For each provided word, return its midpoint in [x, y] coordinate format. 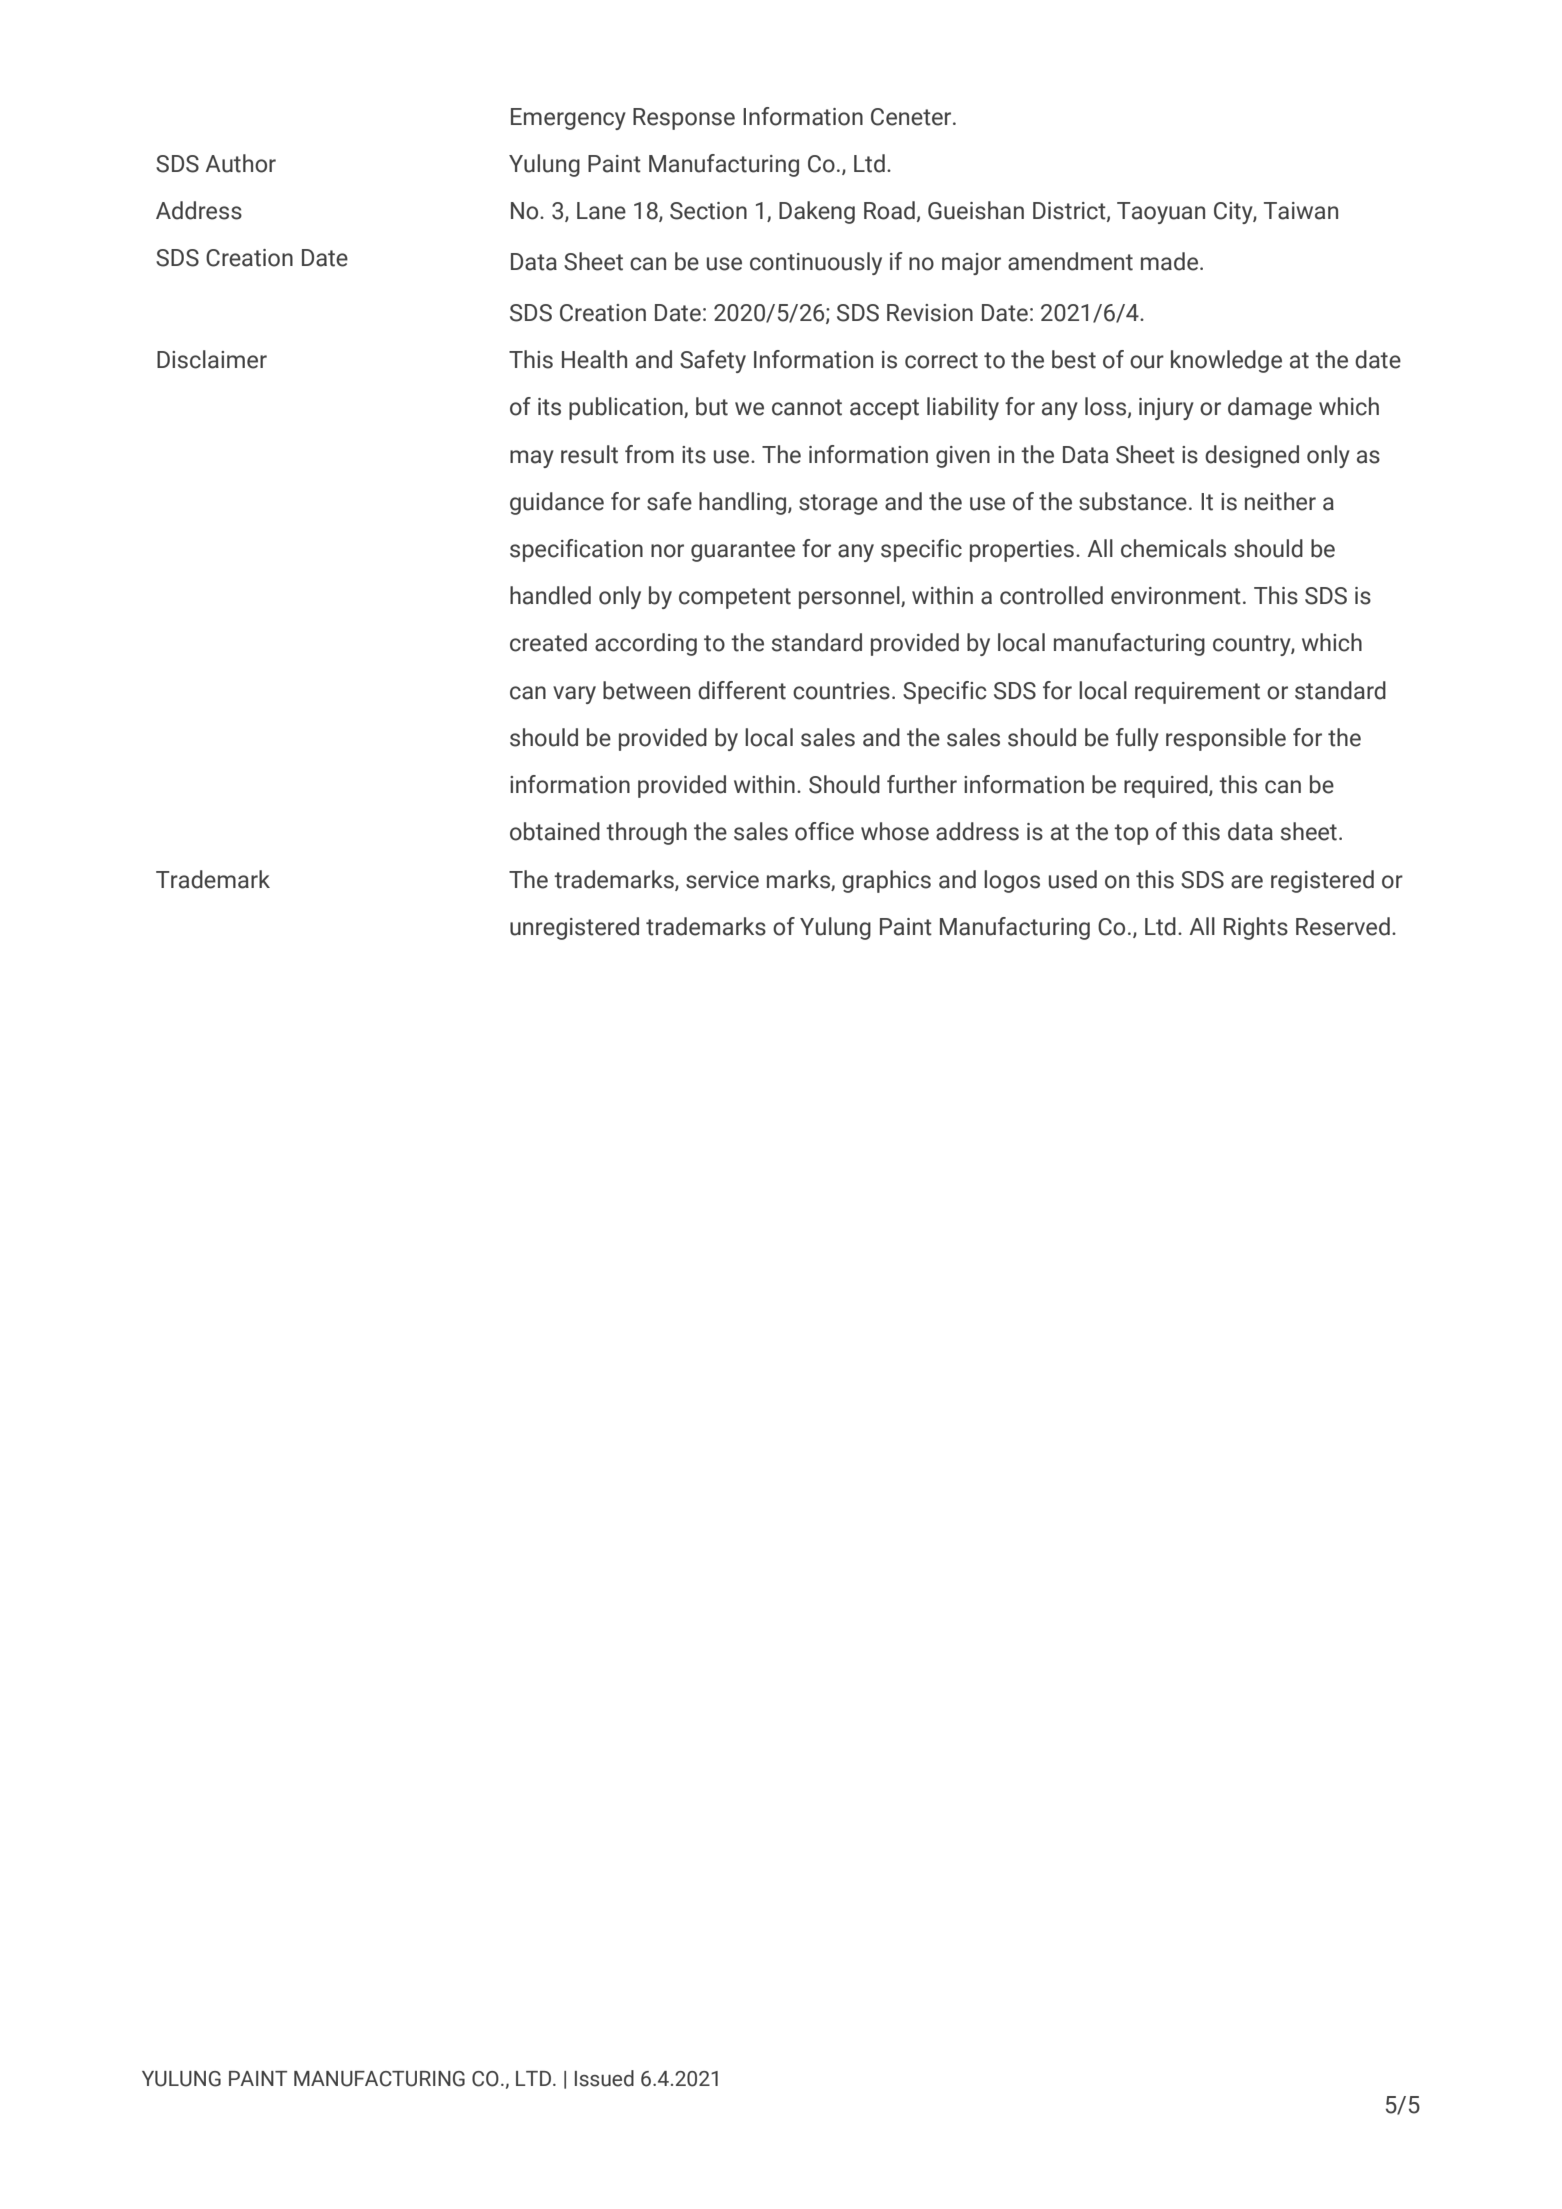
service [722, 880]
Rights [1256, 928]
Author [241, 163]
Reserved [1343, 926]
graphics [886, 881]
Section [708, 211]
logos [1012, 881]
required [1167, 786]
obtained [555, 831]
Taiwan [1301, 211]
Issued [604, 2078]
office [824, 831]
